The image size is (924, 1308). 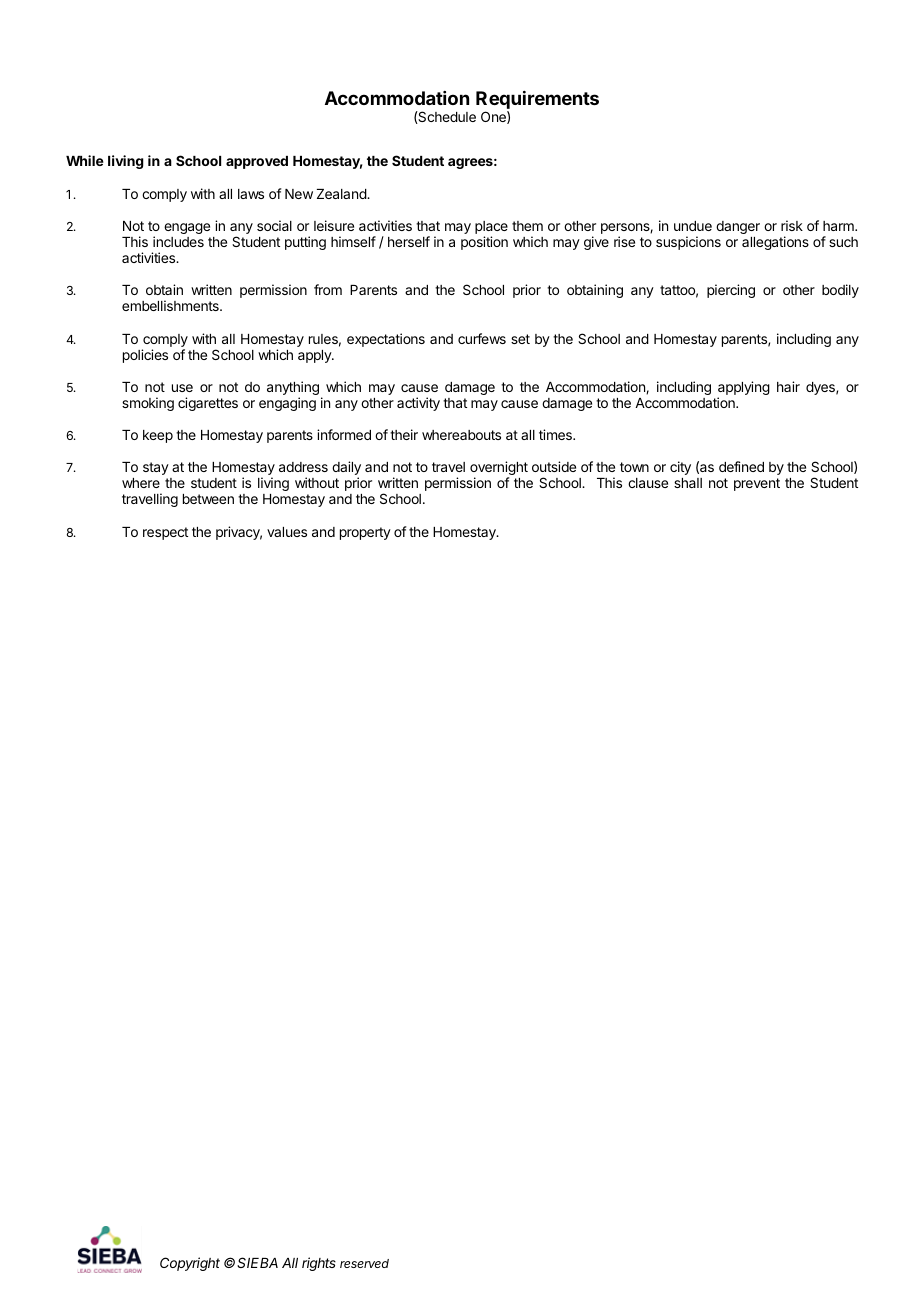 What do you see at coordinates (319, 1264) in the image?
I see `rights` at bounding box center [319, 1264].
